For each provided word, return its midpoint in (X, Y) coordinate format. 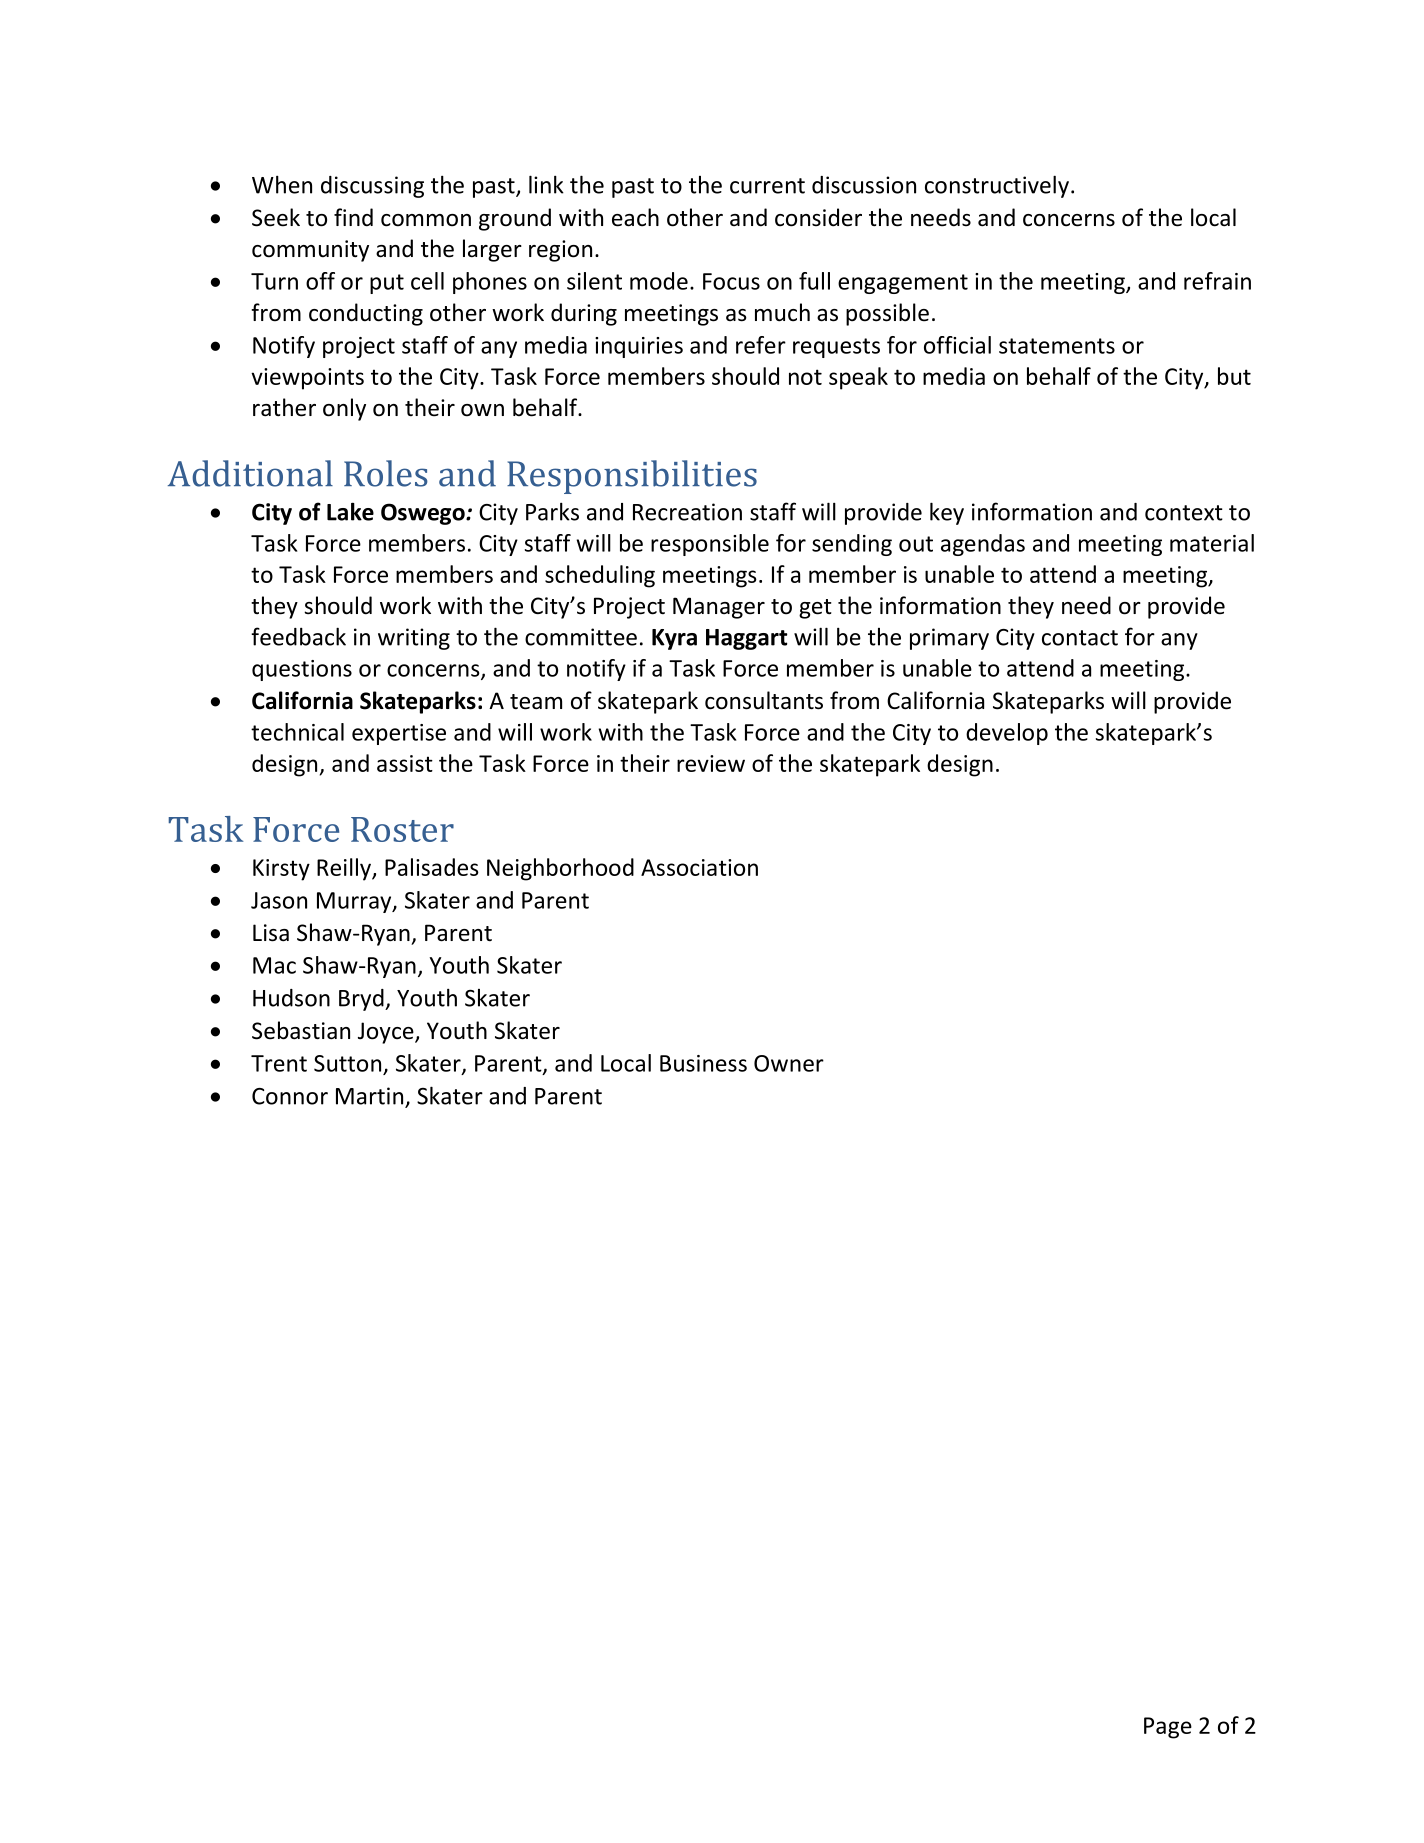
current (767, 186)
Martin (369, 1096)
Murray (355, 902)
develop (1007, 734)
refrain (1217, 281)
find (353, 217)
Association (699, 867)
